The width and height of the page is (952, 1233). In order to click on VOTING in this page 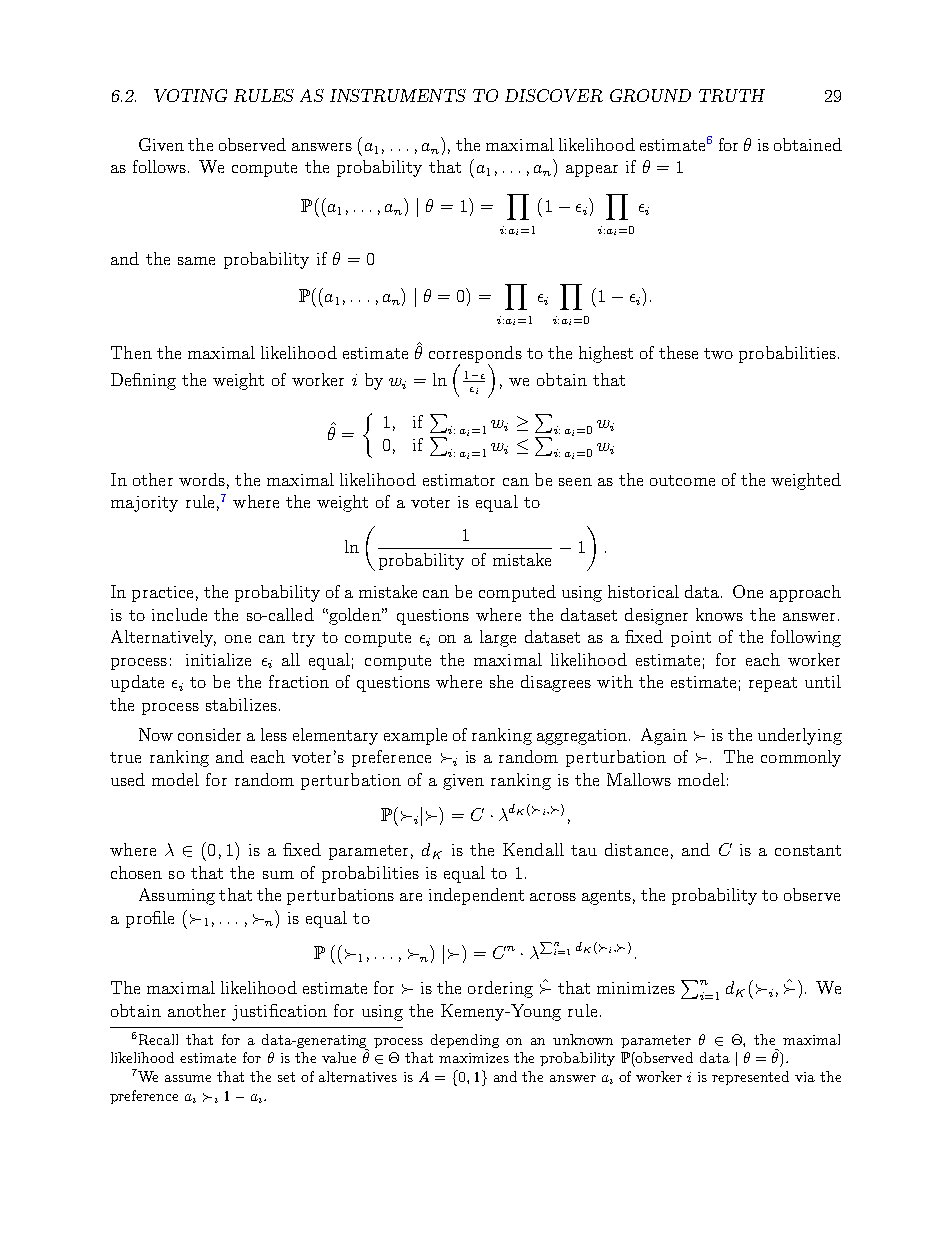, I will do `click(190, 95)`.
